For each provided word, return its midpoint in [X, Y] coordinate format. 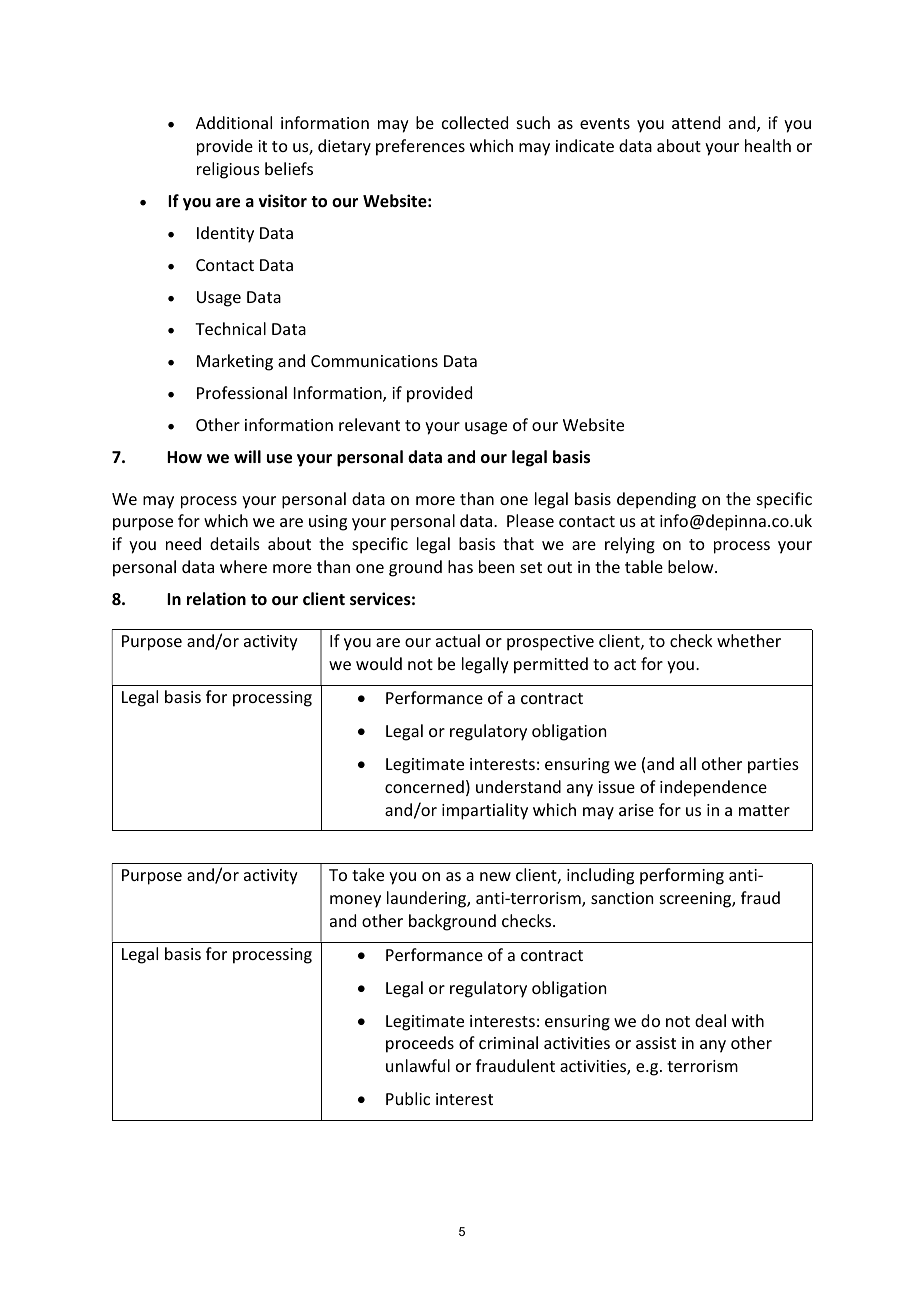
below [692, 566]
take [368, 874]
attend [696, 122]
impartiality [485, 811]
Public [408, 1098]
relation [216, 599]
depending [656, 500]
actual [458, 640]
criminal [508, 1042]
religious [228, 170]
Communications [374, 361]
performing [682, 876]
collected [475, 122]
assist [656, 1043]
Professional [242, 392]
